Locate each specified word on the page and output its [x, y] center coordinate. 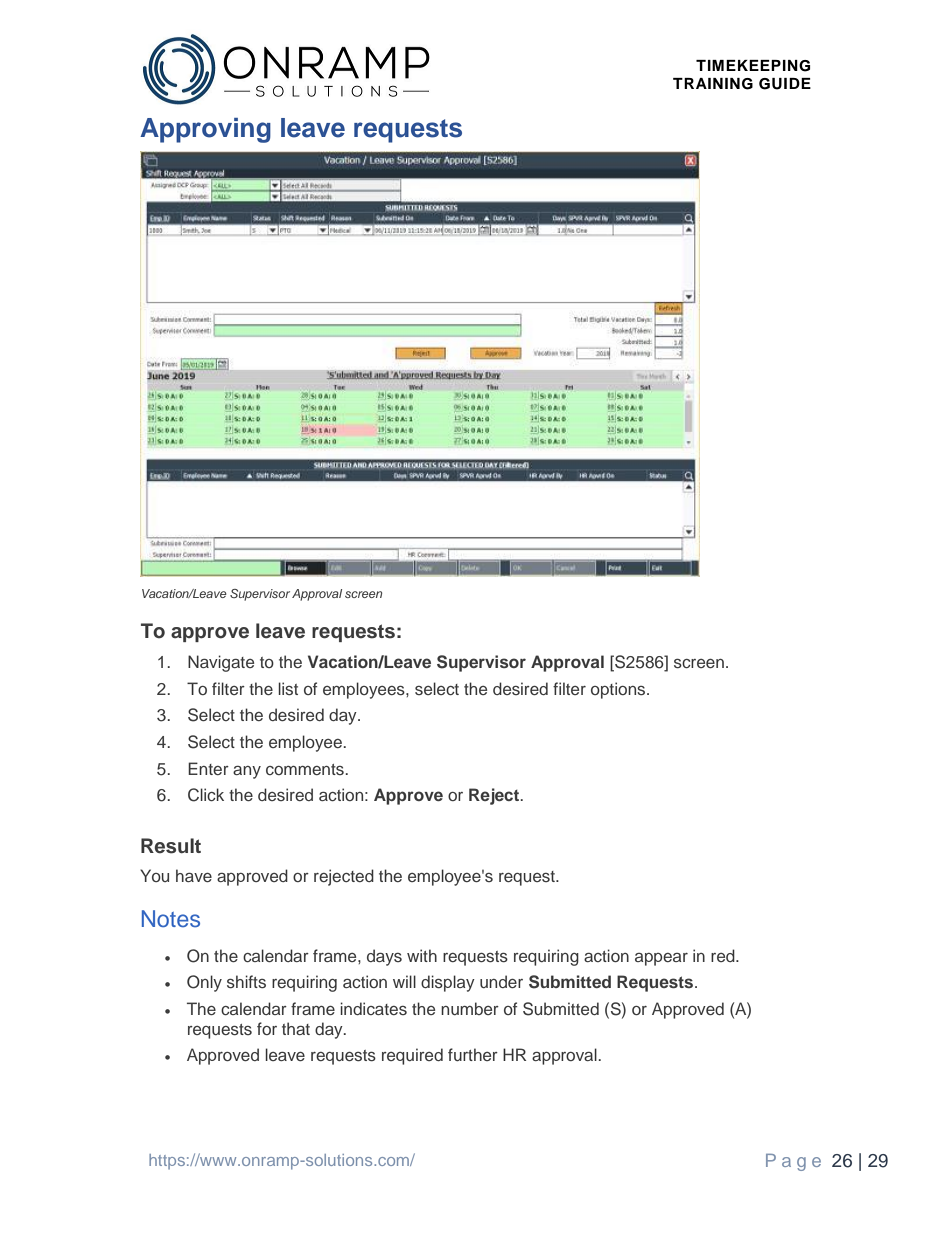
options [619, 690]
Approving [205, 130]
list [288, 688]
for [267, 1028]
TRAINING [713, 84]
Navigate [221, 663]
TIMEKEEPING [753, 66]
